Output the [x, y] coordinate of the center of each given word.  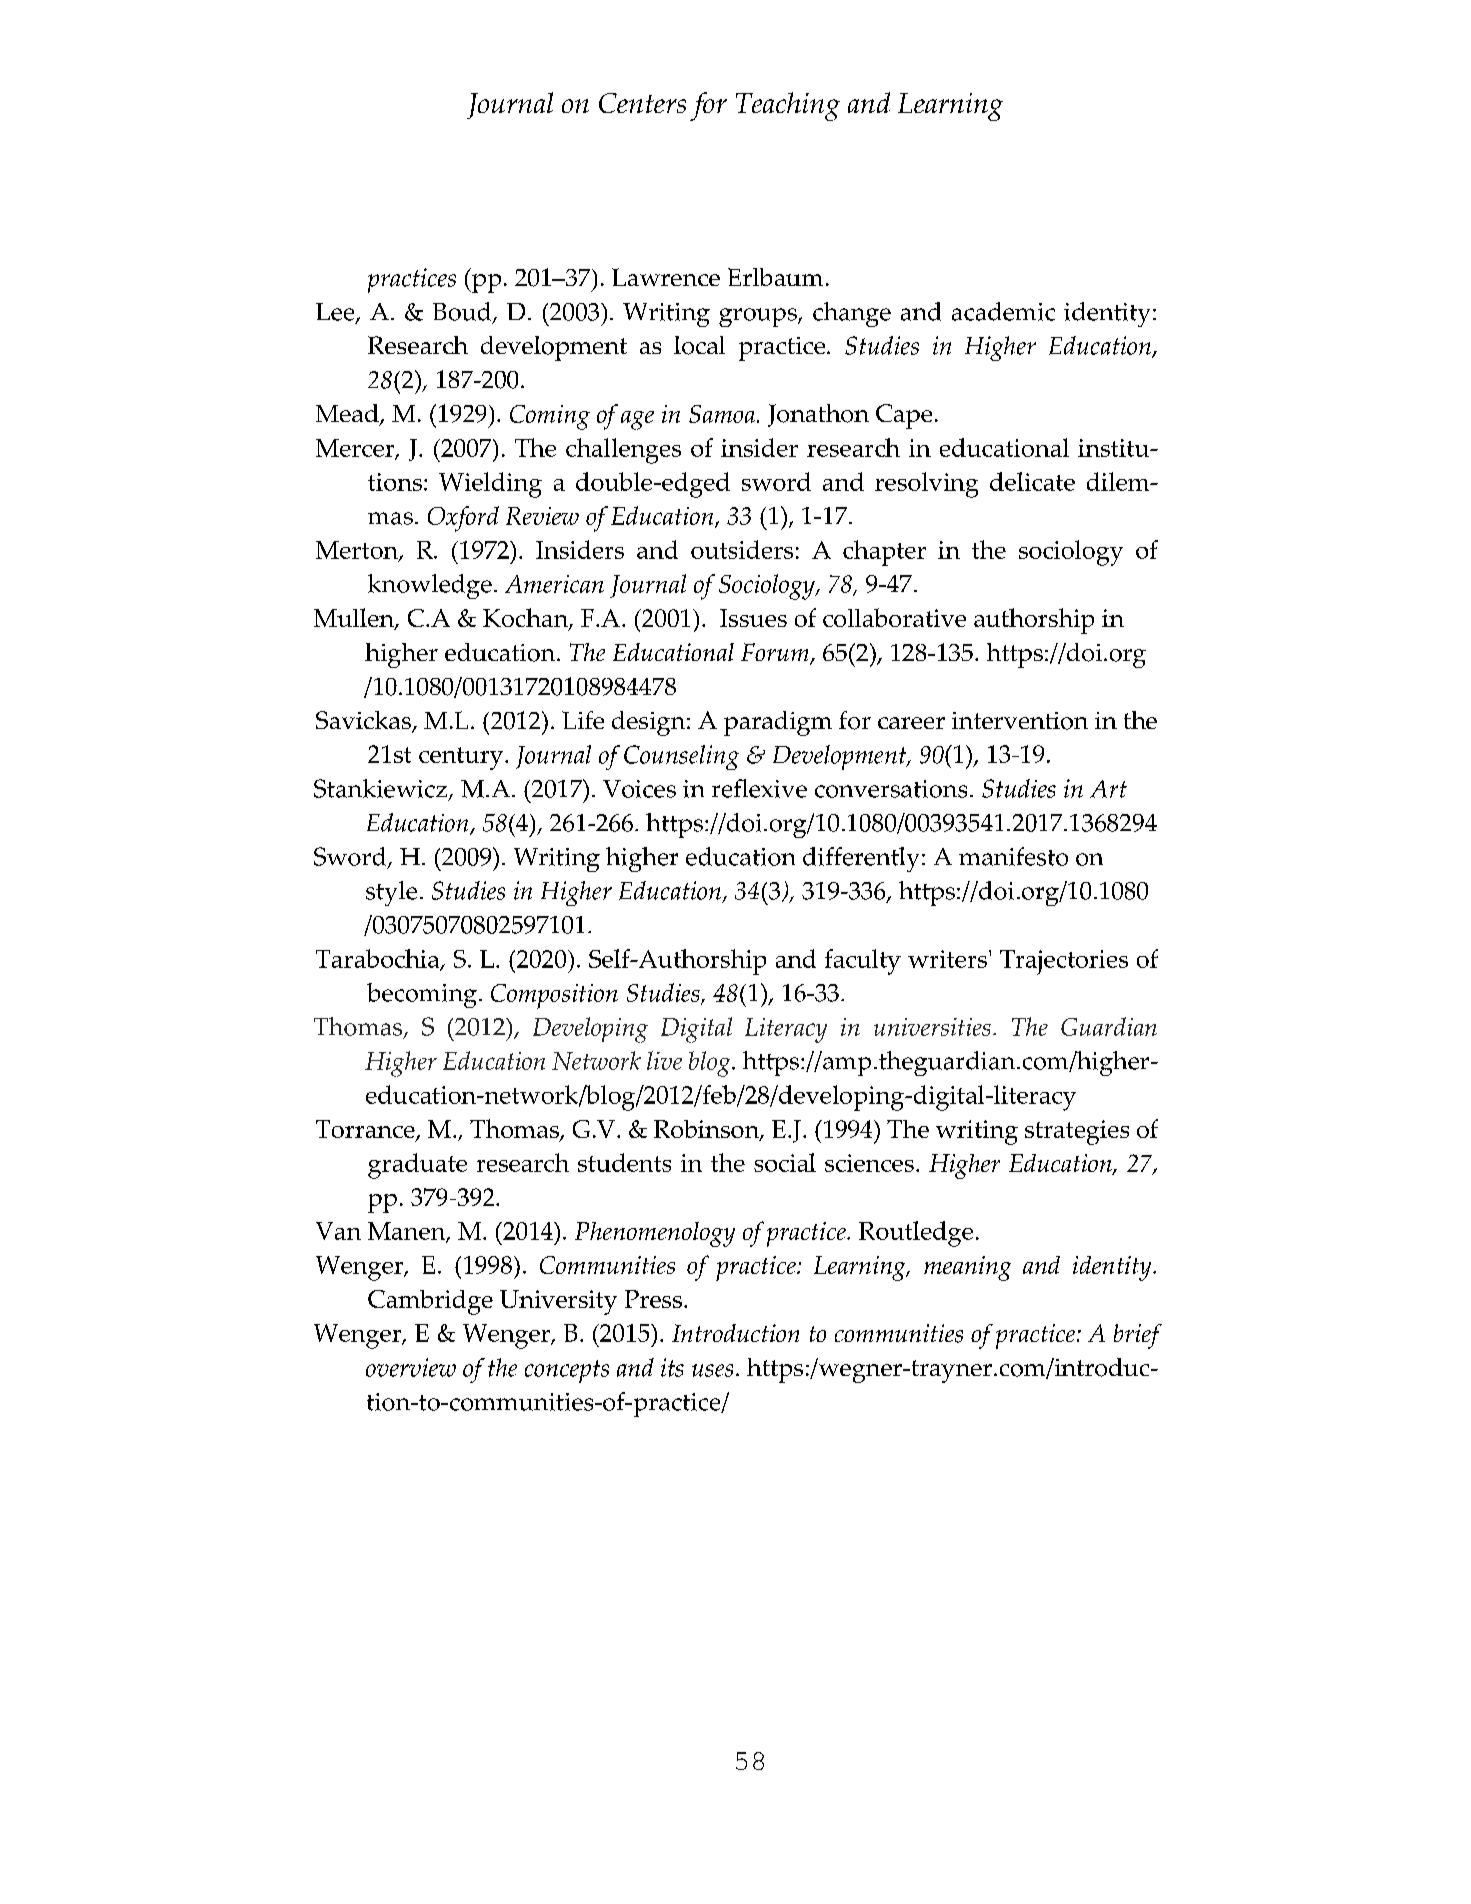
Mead [348, 414]
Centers [642, 103]
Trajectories [1064, 962]
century [462, 758]
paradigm [778, 723]
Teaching [788, 106]
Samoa [722, 414]
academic [1003, 311]
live [664, 1060]
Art [1108, 789]
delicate [1032, 481]
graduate [417, 1166]
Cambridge [430, 1302]
